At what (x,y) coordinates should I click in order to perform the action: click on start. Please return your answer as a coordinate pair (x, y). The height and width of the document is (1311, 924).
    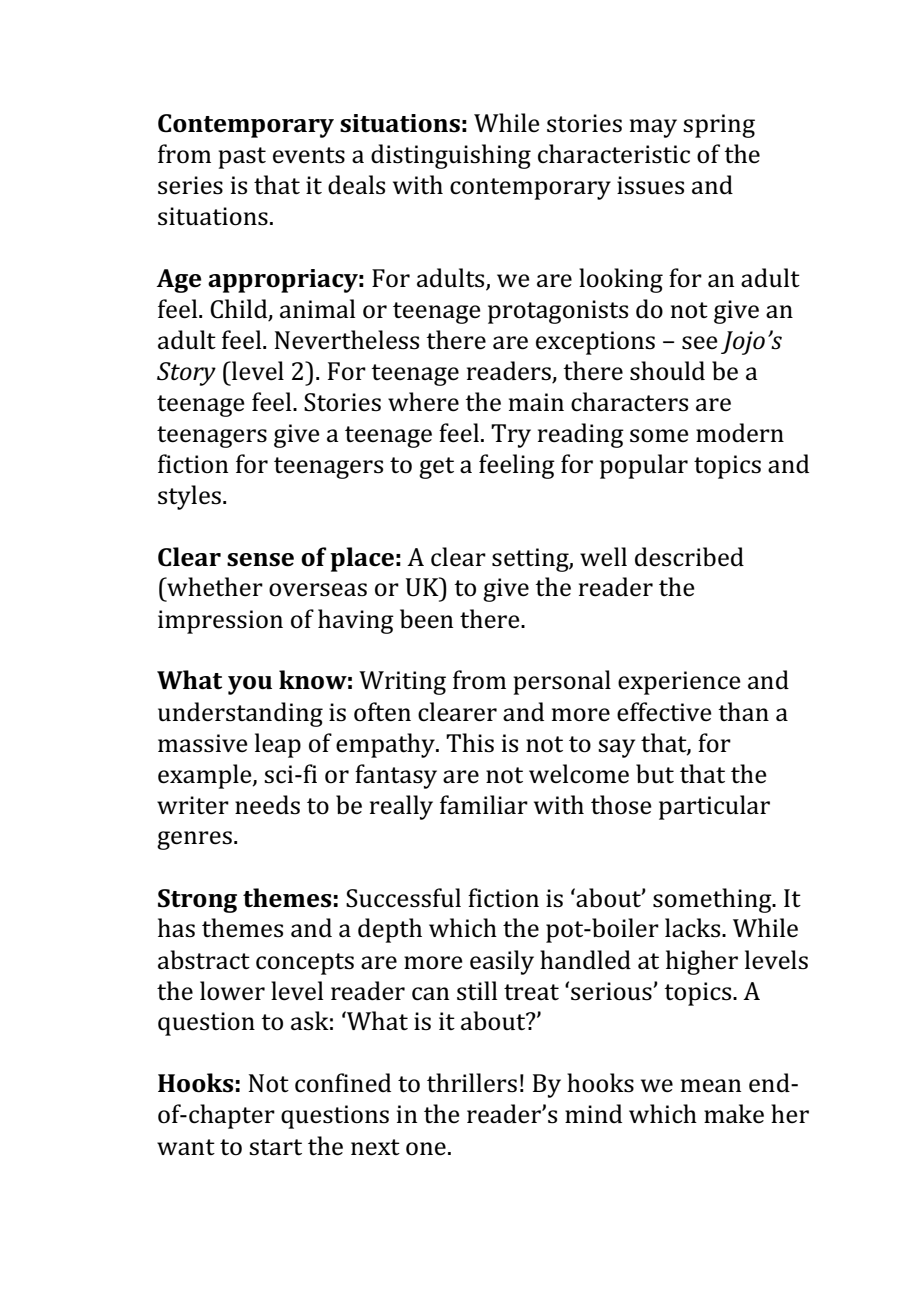
    Looking at the image, I should click on (275, 1147).
